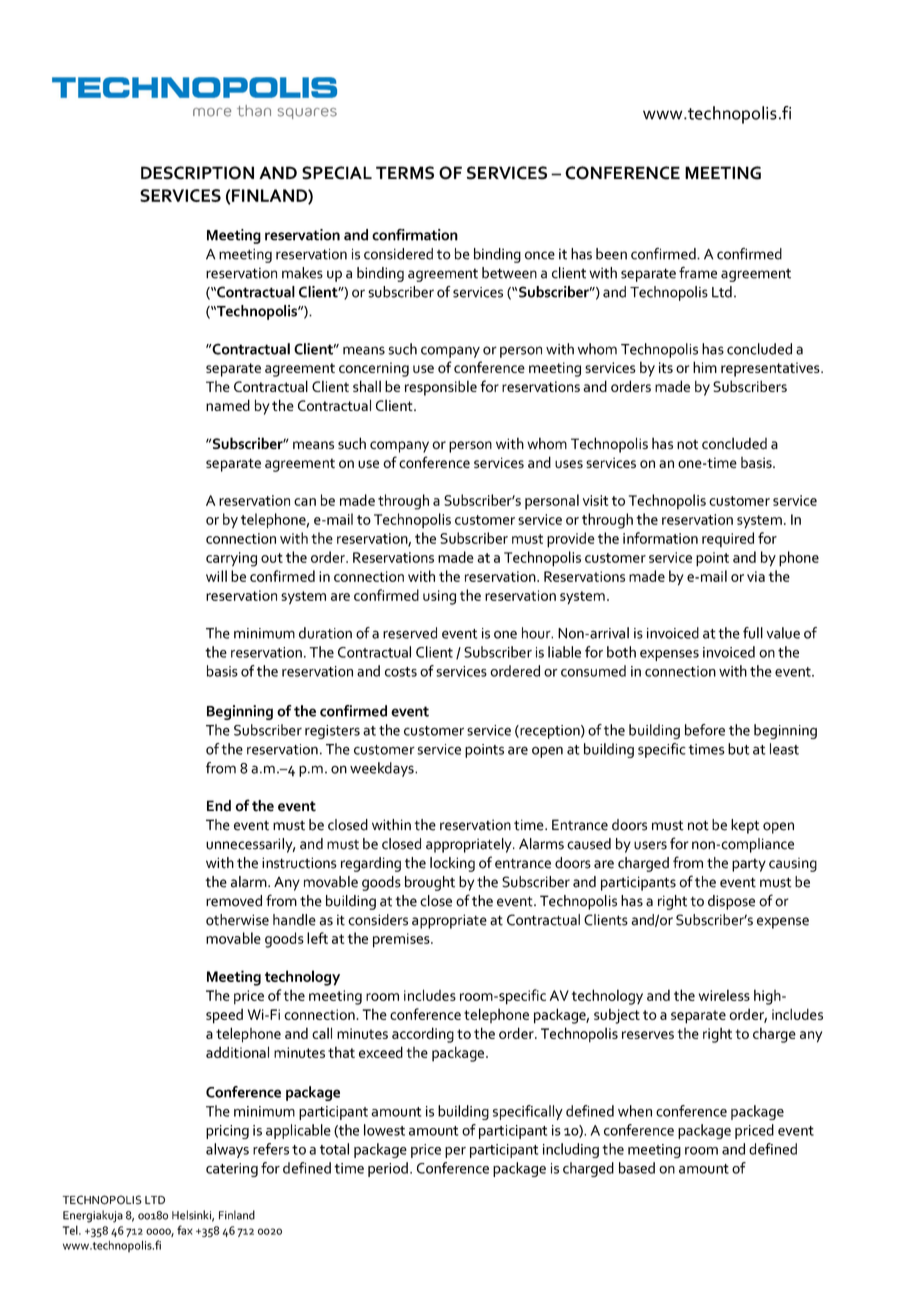  Describe the element at coordinates (415, 235) in the image. I see `confirmation` at that location.
